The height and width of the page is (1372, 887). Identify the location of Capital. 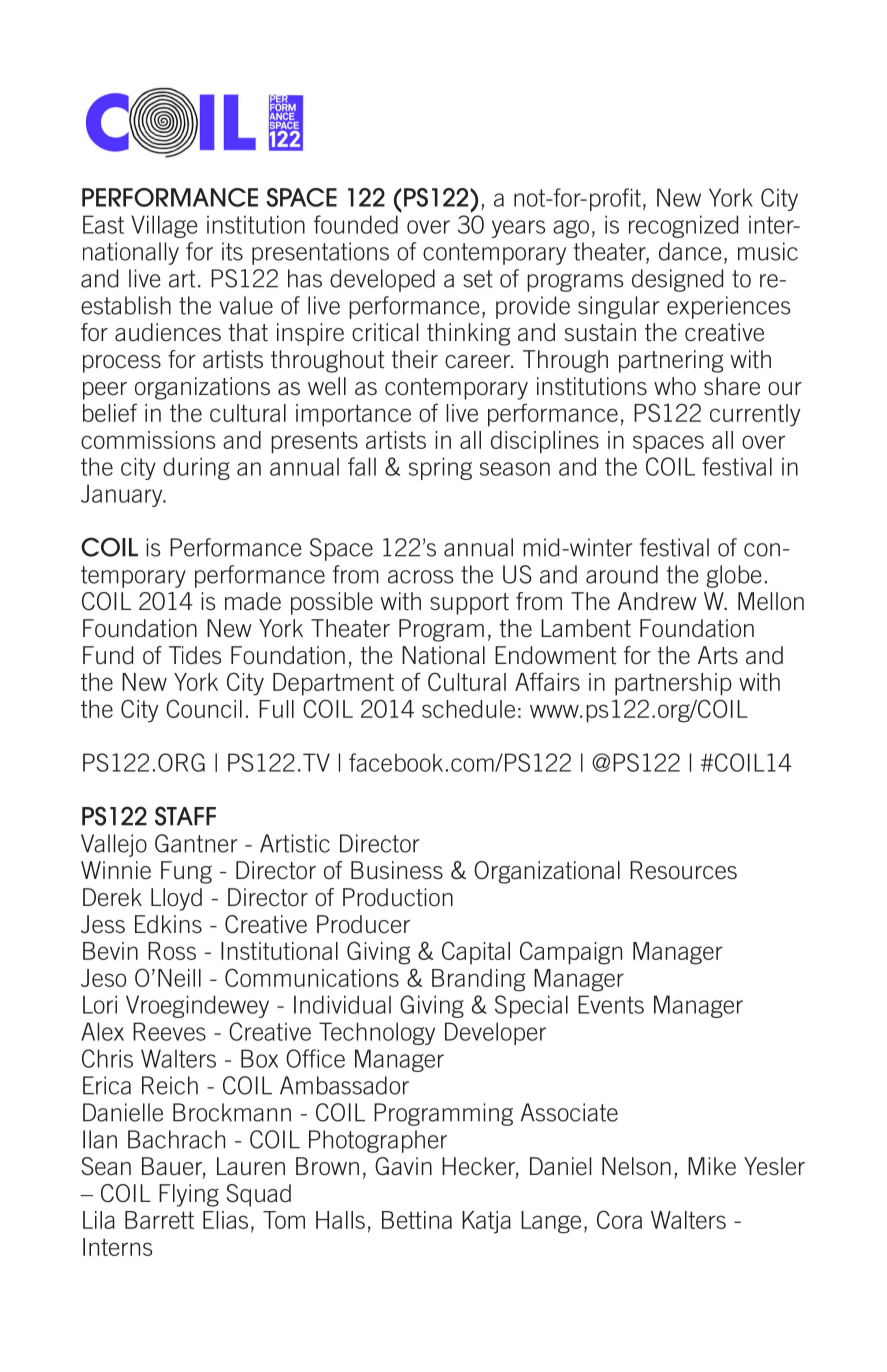
(476, 952).
